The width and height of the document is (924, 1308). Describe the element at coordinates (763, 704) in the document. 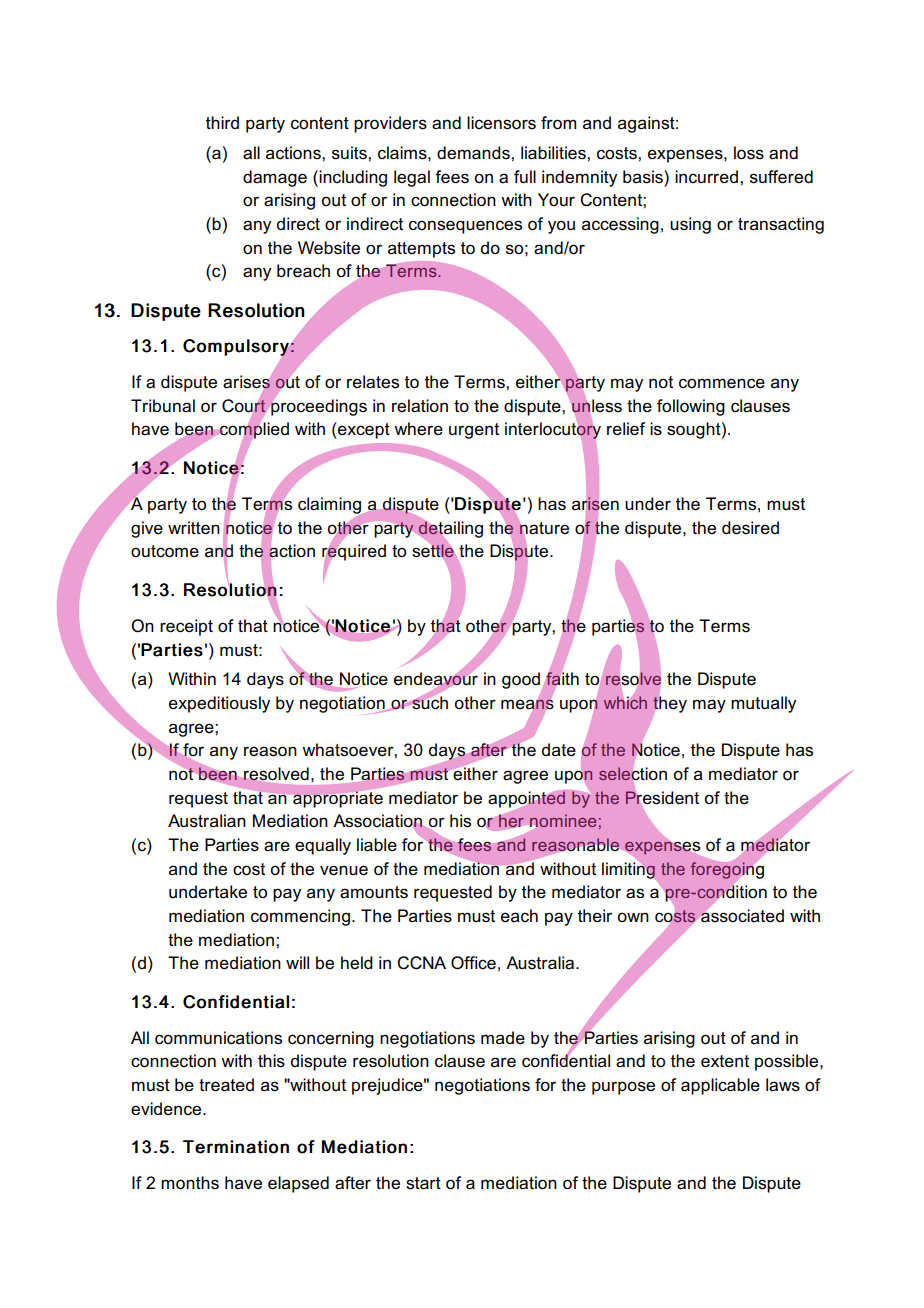

I see `mutually` at that location.
